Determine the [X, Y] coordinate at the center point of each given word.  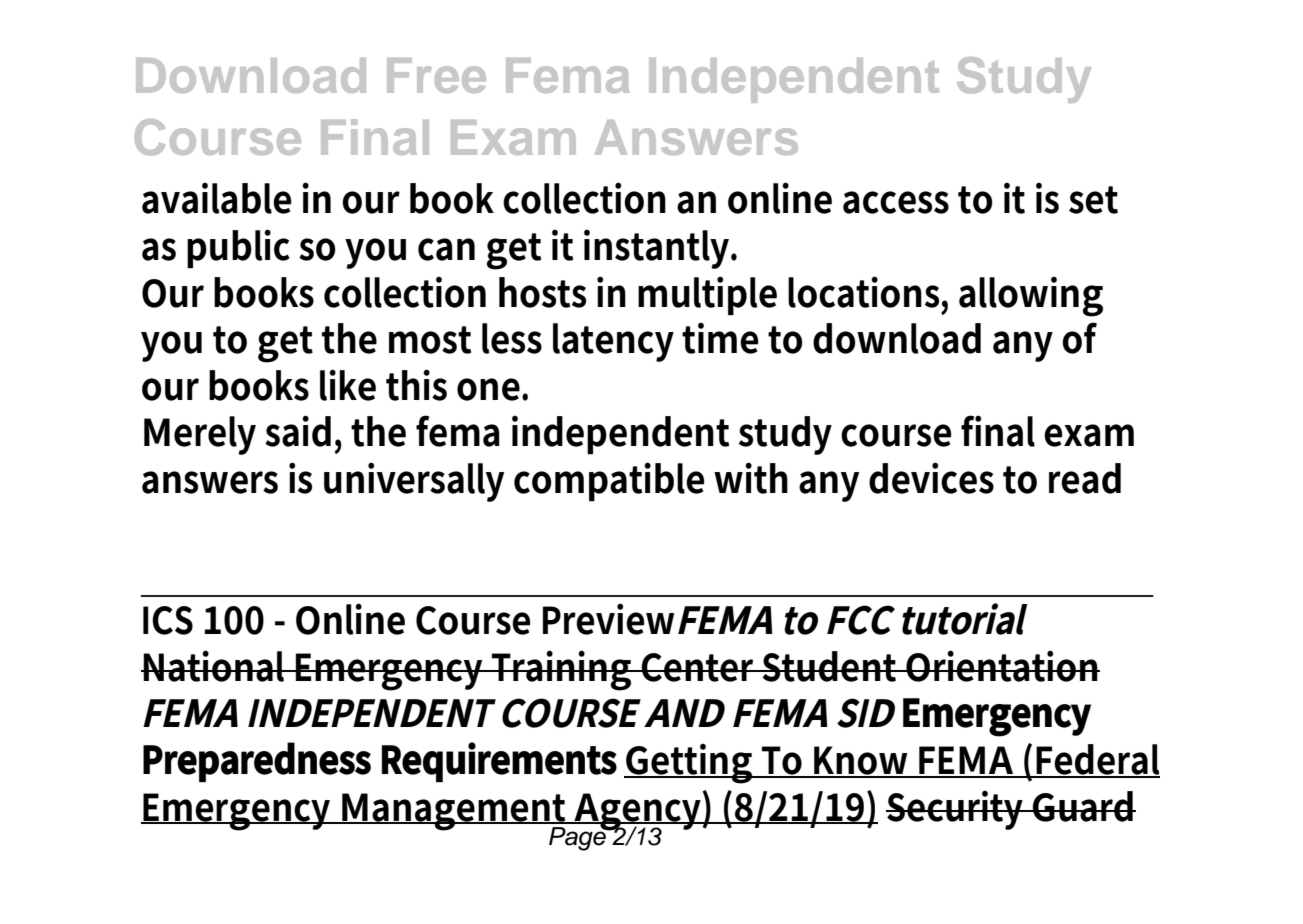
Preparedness [257, 762]
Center [699, 667]
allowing [1031, 297]
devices [931, 478]
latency [613, 342]
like [348, 385]
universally [414, 482]
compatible [609, 481]
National [215, 666]
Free [436, 75]
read [1085, 478]
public [238, 248]
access [896, 202]
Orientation [1002, 666]
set [1093, 200]
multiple [707, 295]
